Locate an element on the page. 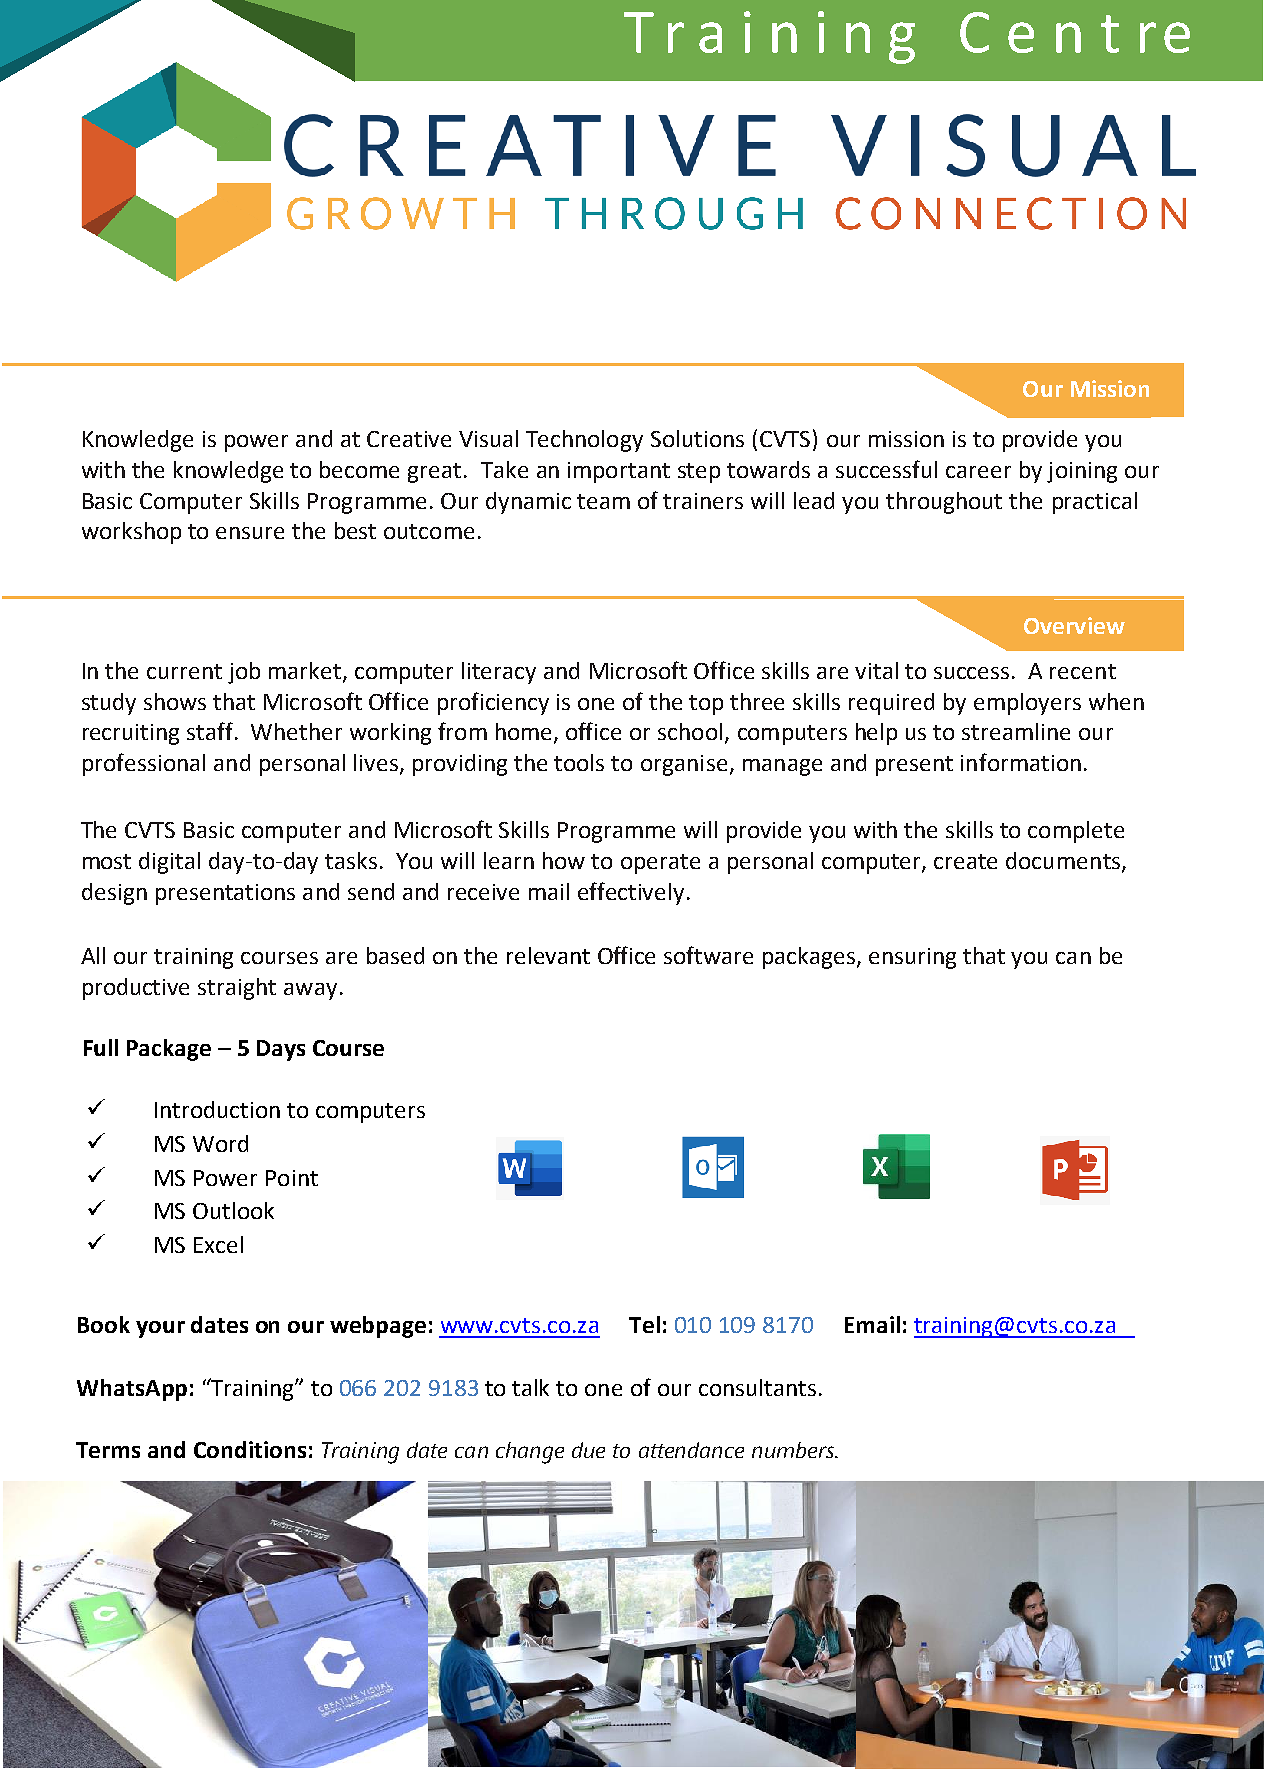  employers is located at coordinates (1027, 704).
